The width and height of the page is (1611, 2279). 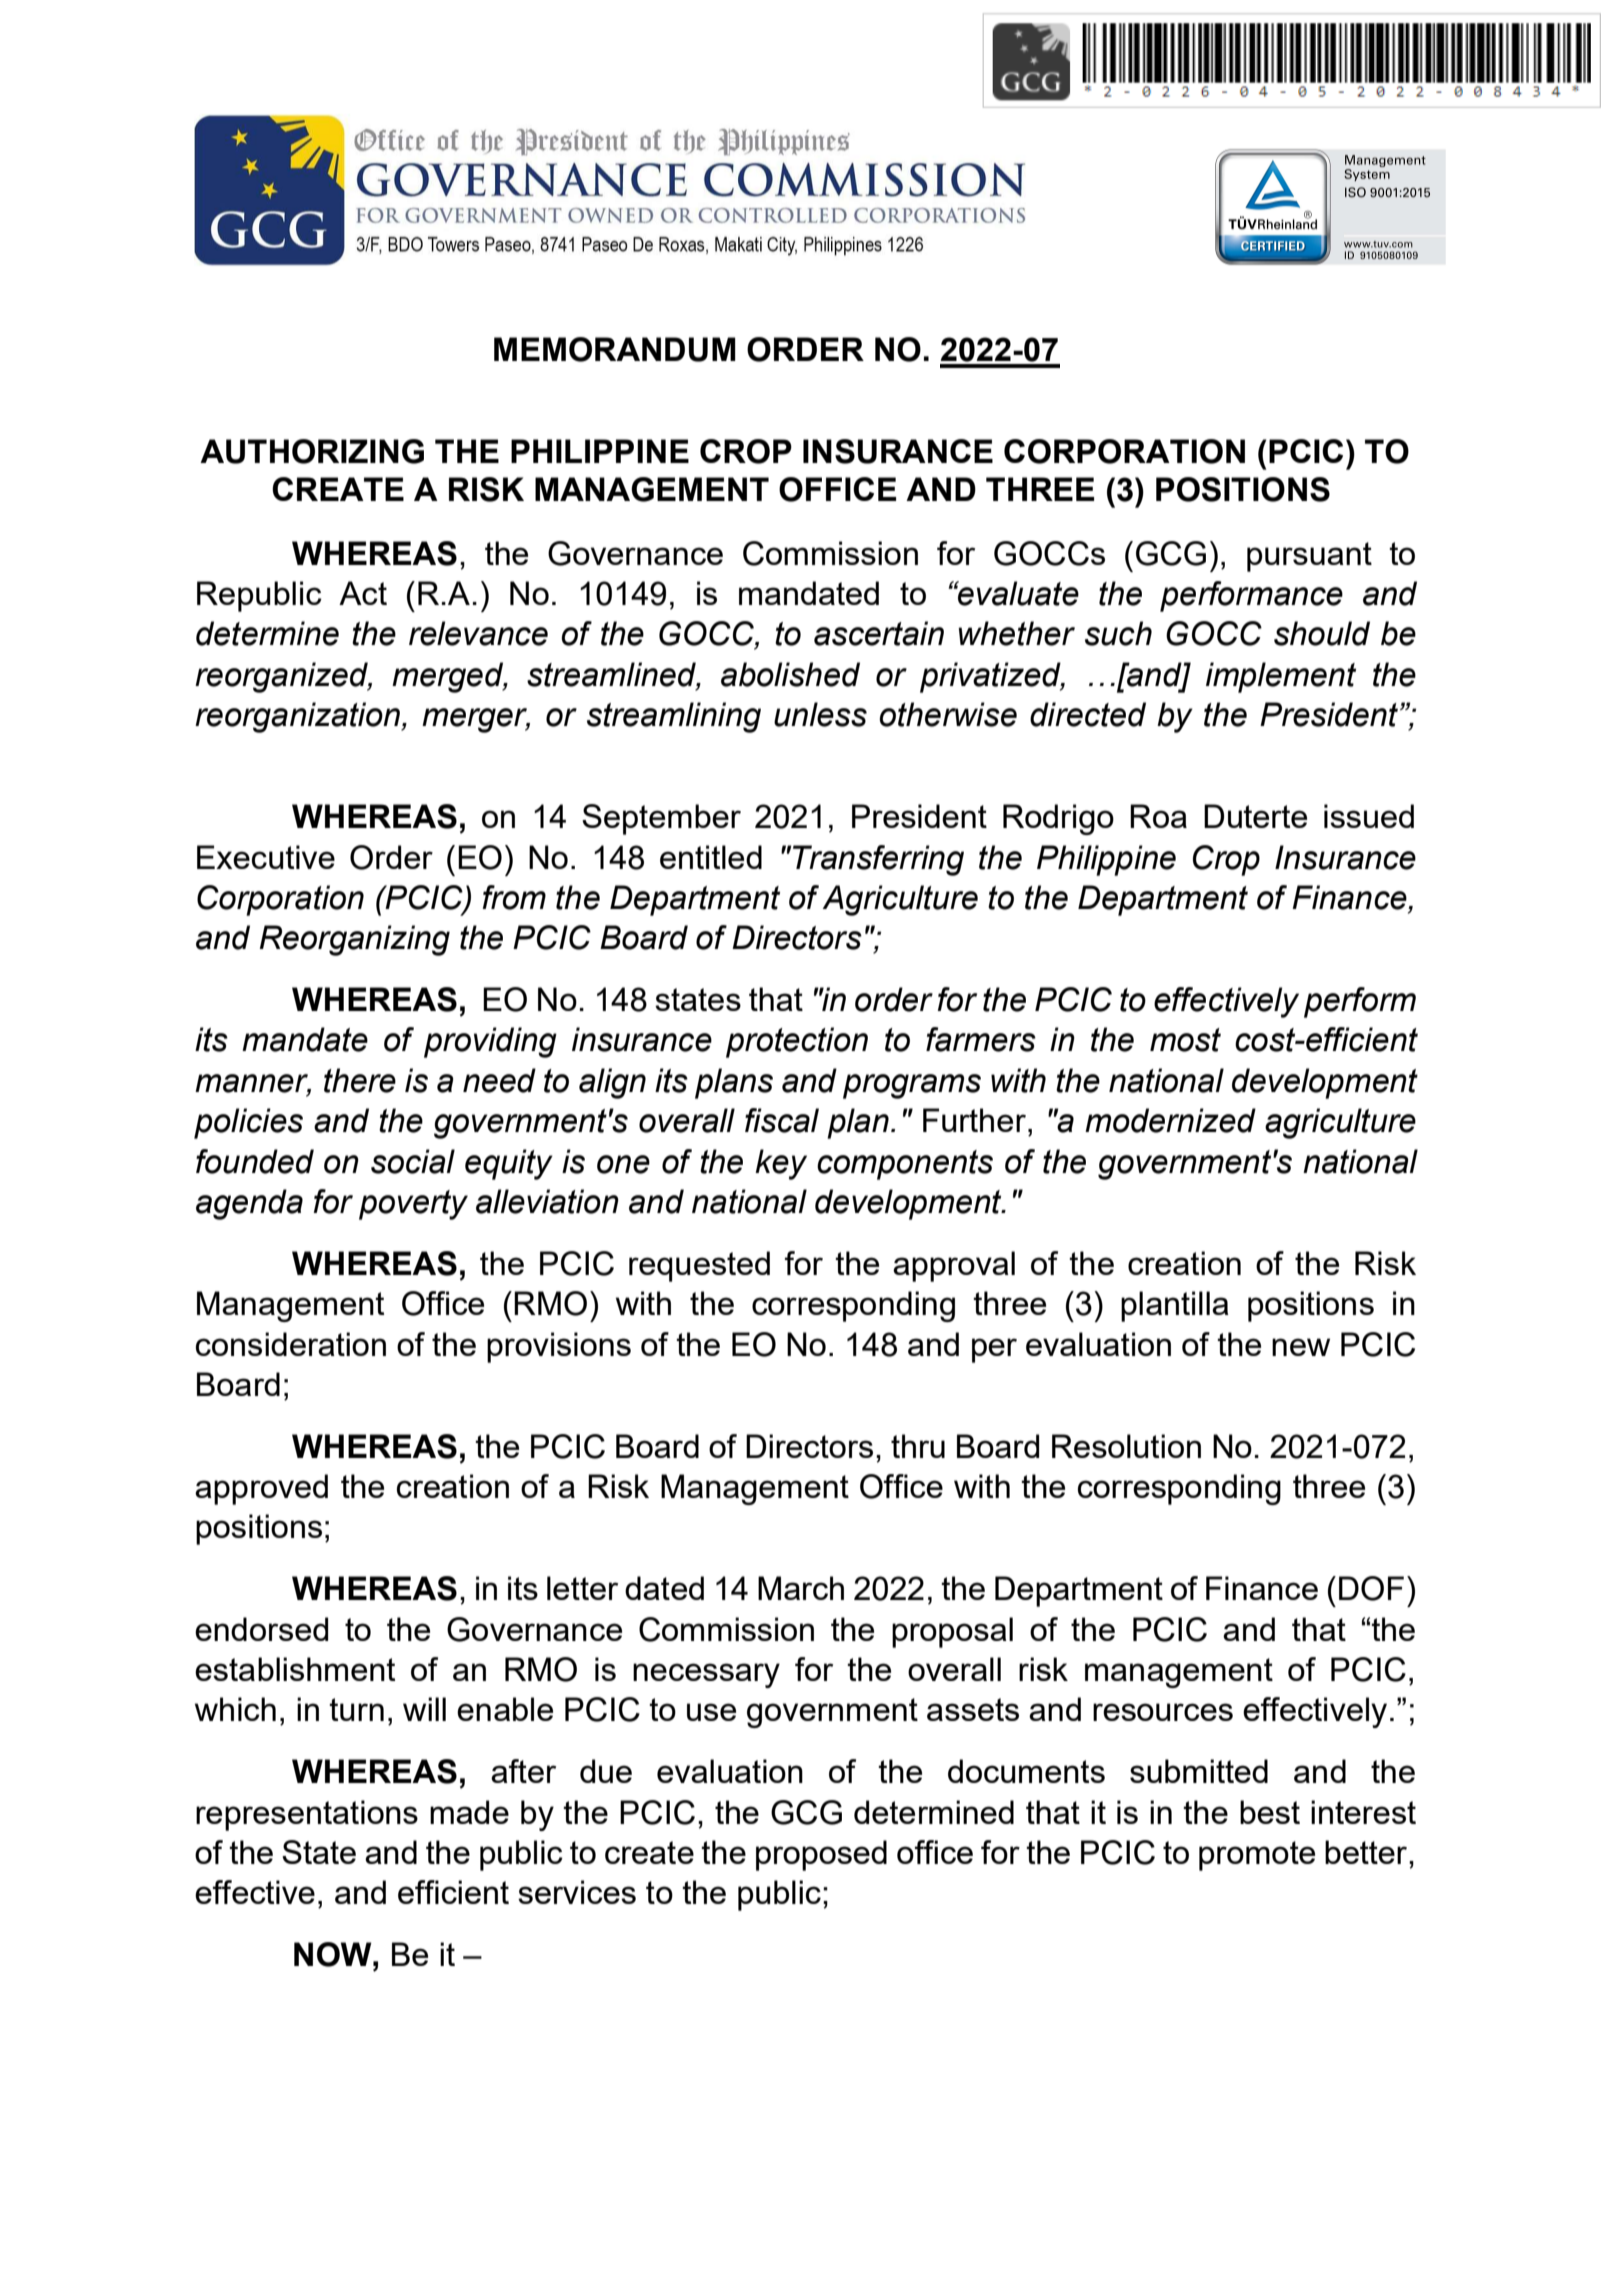 What do you see at coordinates (615, 349) in the page?
I see `MEMORANDUM` at bounding box center [615, 349].
